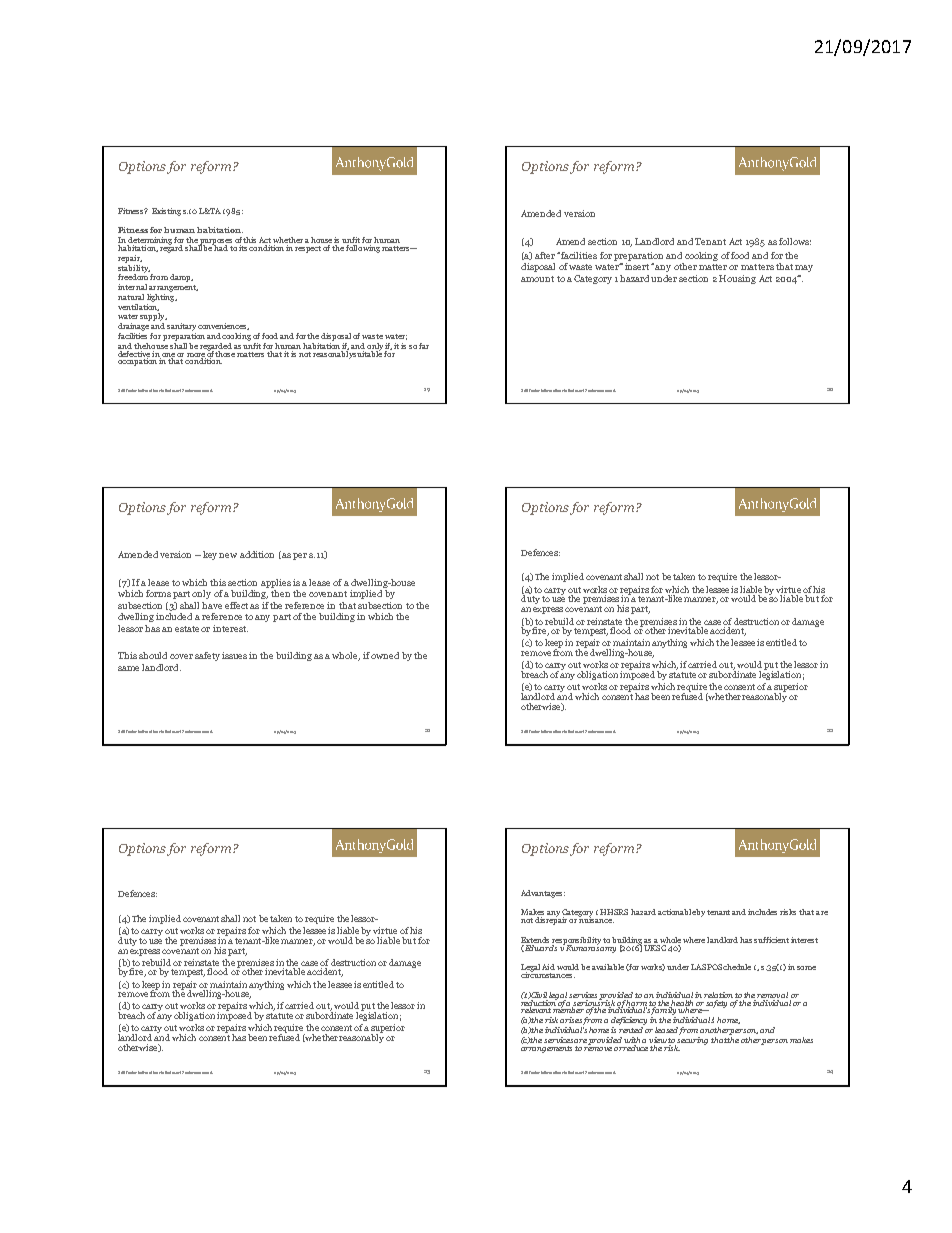 This screenshot has width=952, height=1233. I want to click on far, so click(424, 346).
